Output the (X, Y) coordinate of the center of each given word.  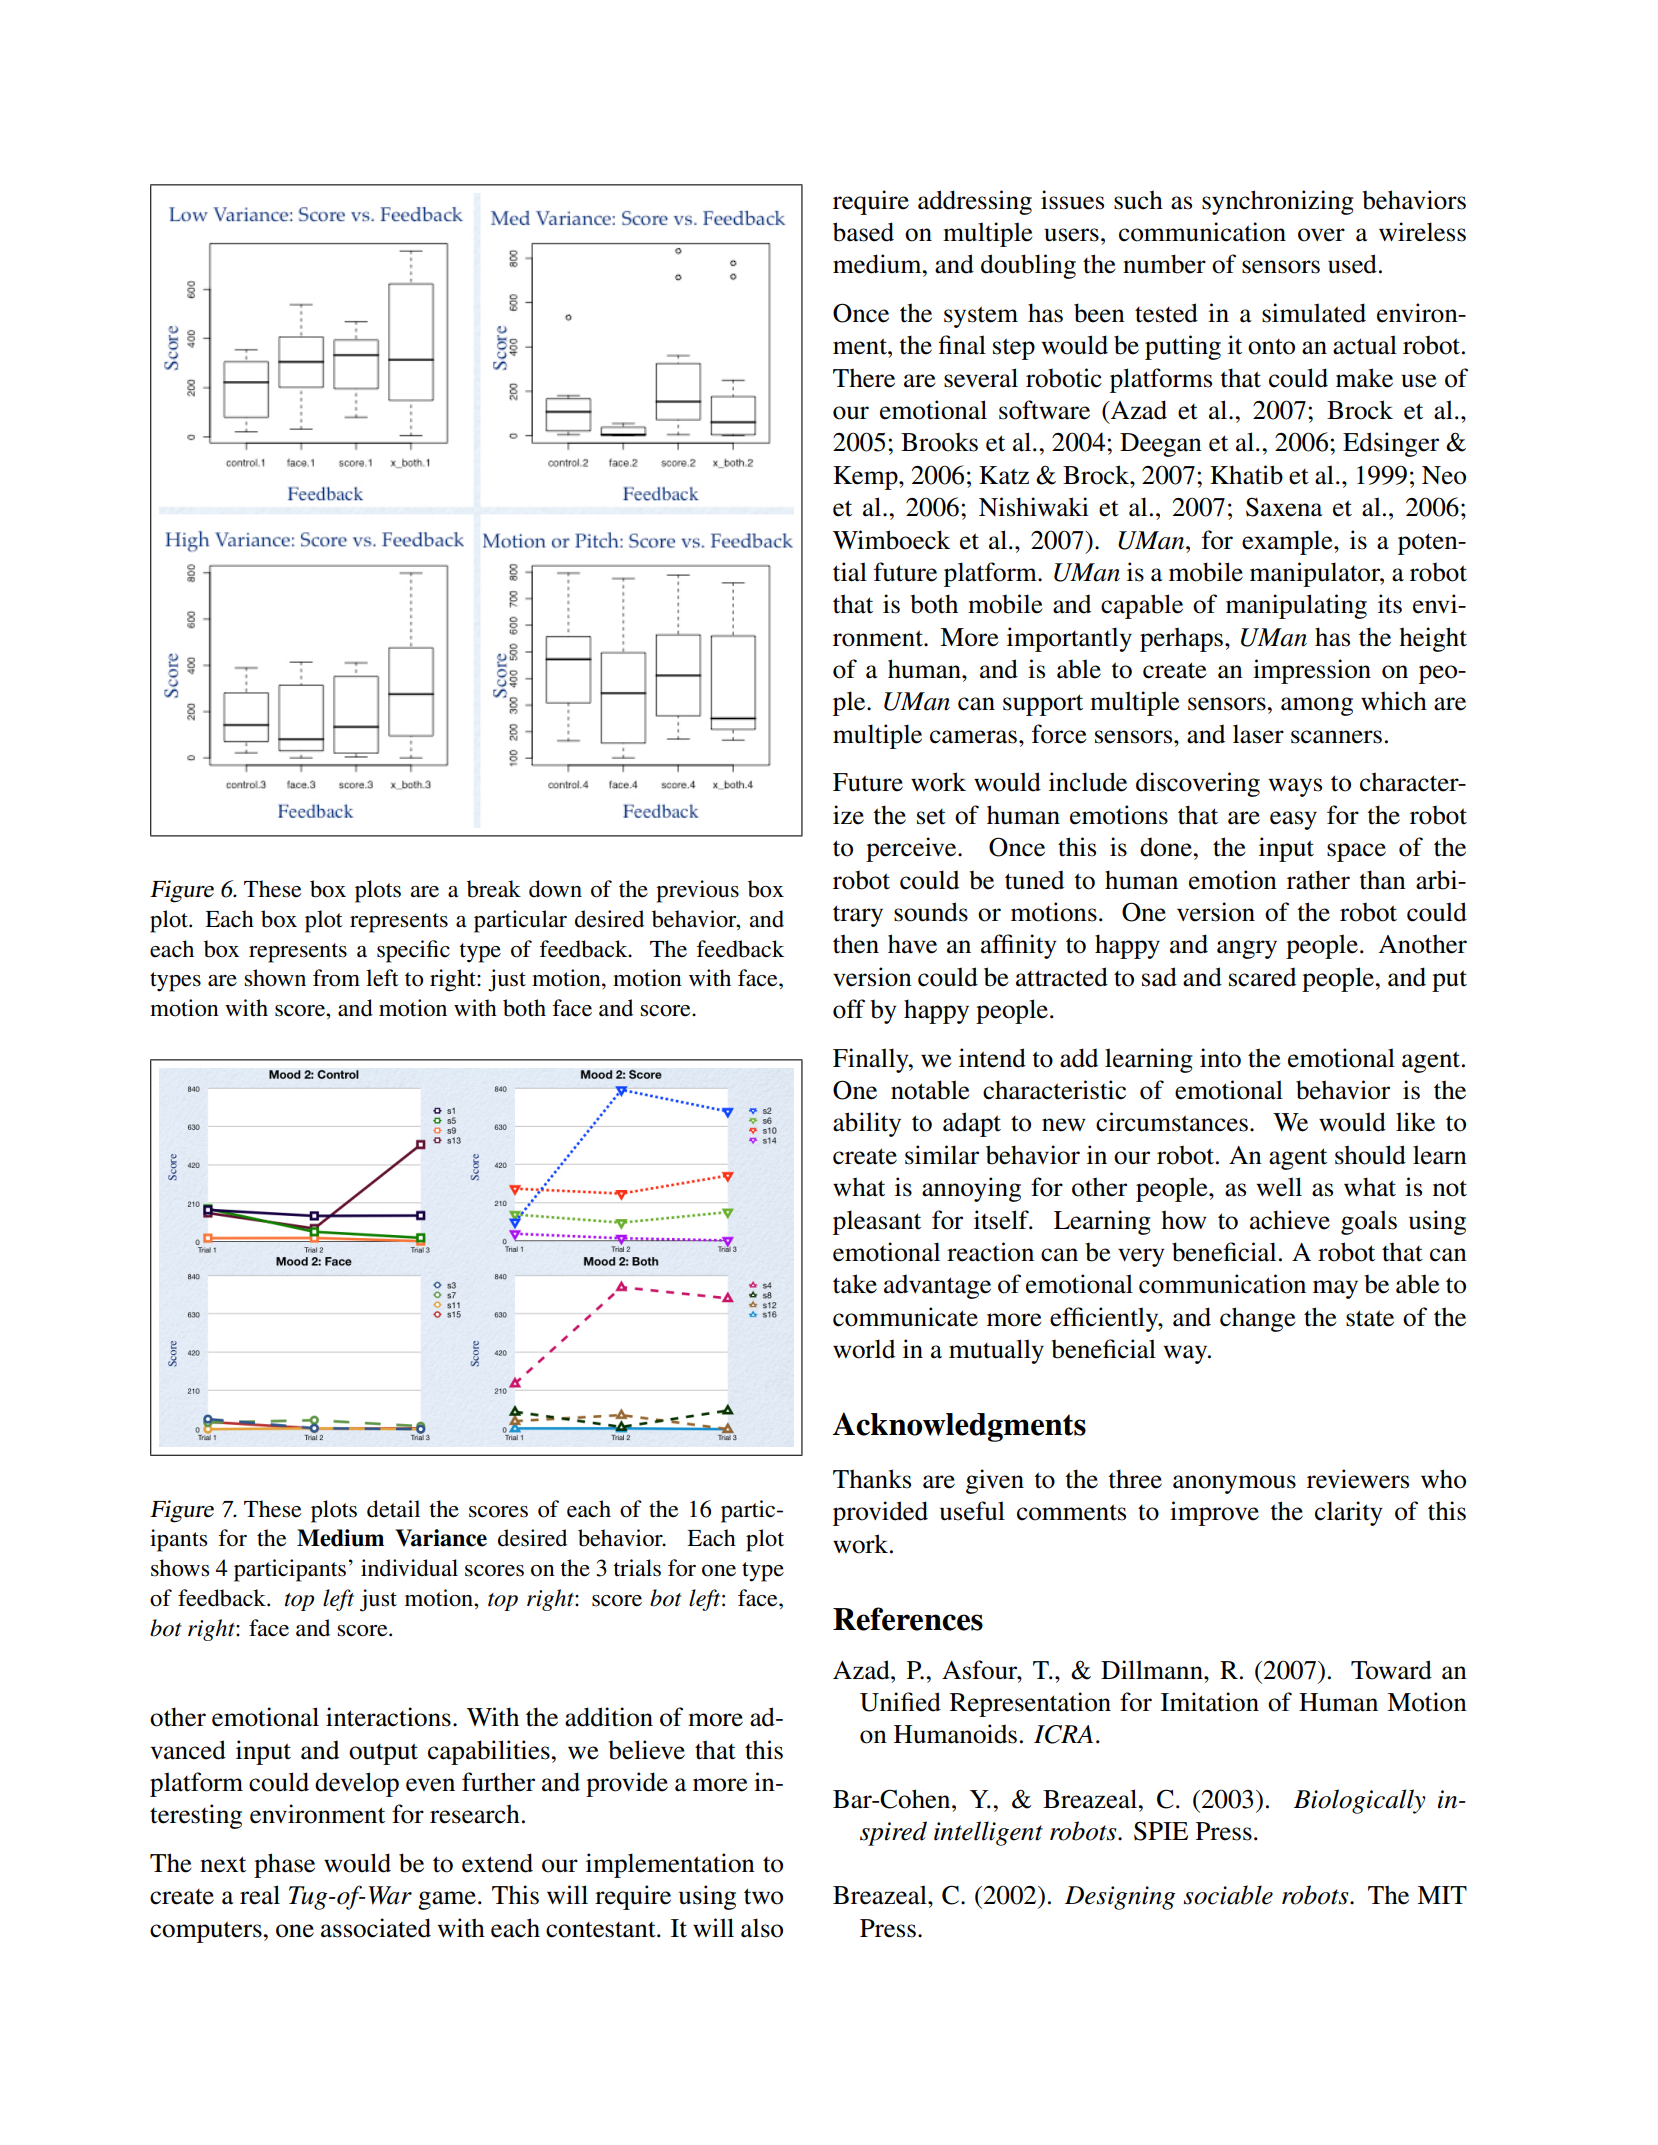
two (763, 1896)
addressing (975, 202)
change (1258, 1319)
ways (1295, 787)
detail (393, 1509)
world (864, 1349)
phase (284, 1865)
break (494, 889)
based (863, 232)
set (931, 817)
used (1352, 264)
